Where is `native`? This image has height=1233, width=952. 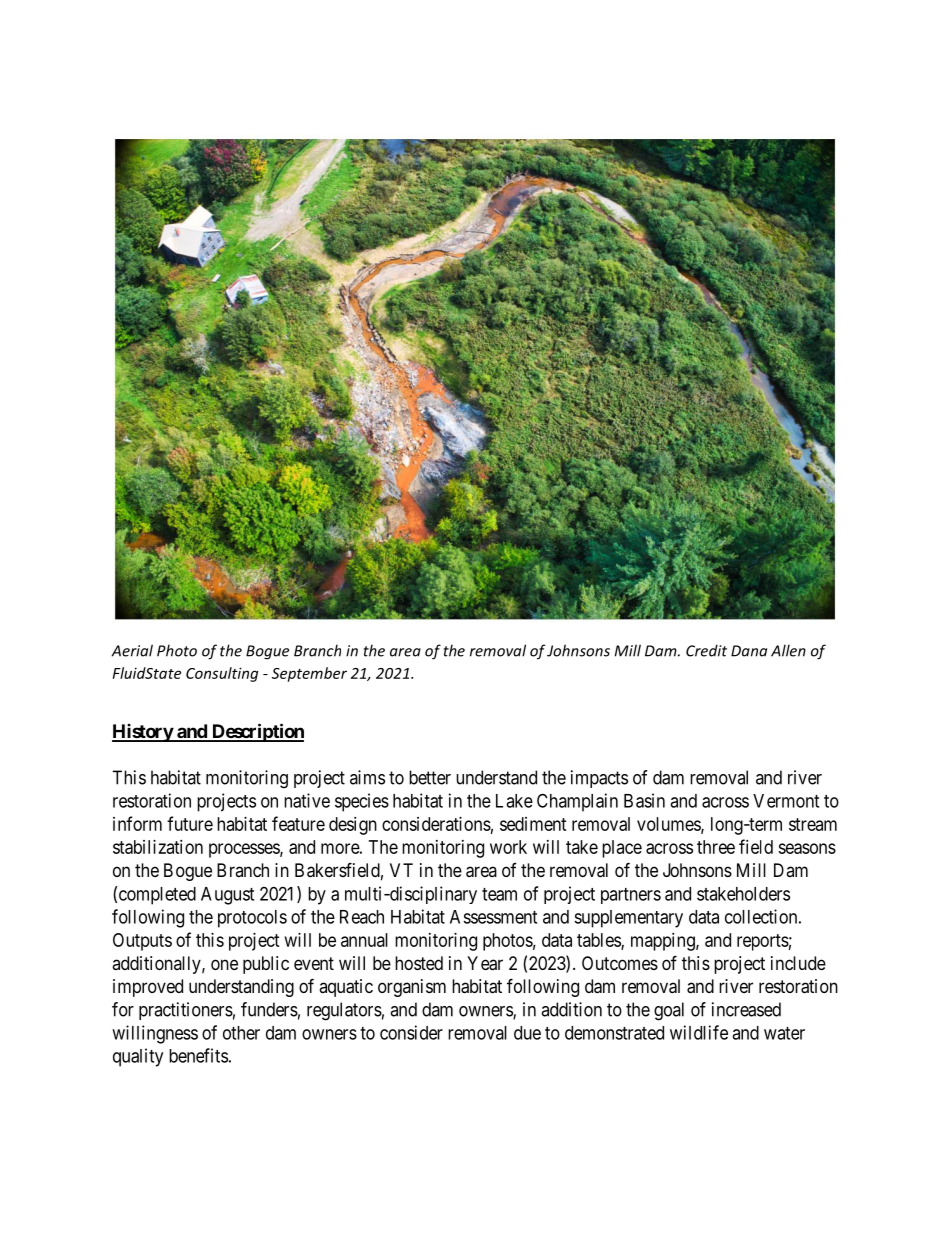
native is located at coordinates (307, 800).
